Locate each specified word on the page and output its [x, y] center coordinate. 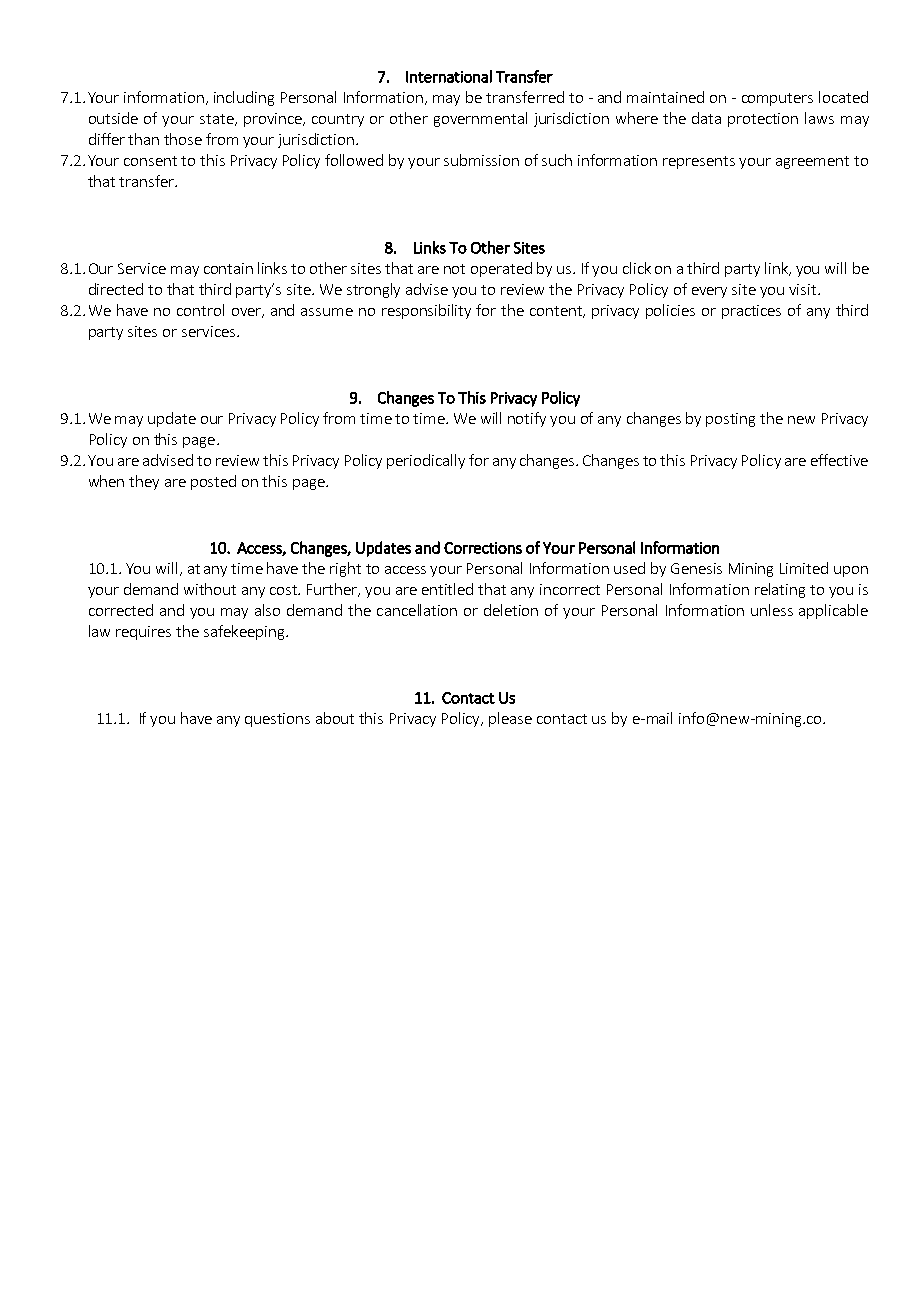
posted [213, 482]
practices [751, 312]
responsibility [426, 311]
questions [277, 720]
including [244, 98]
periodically [426, 461]
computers [777, 99]
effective [839, 460]
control [200, 310]
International [449, 76]
